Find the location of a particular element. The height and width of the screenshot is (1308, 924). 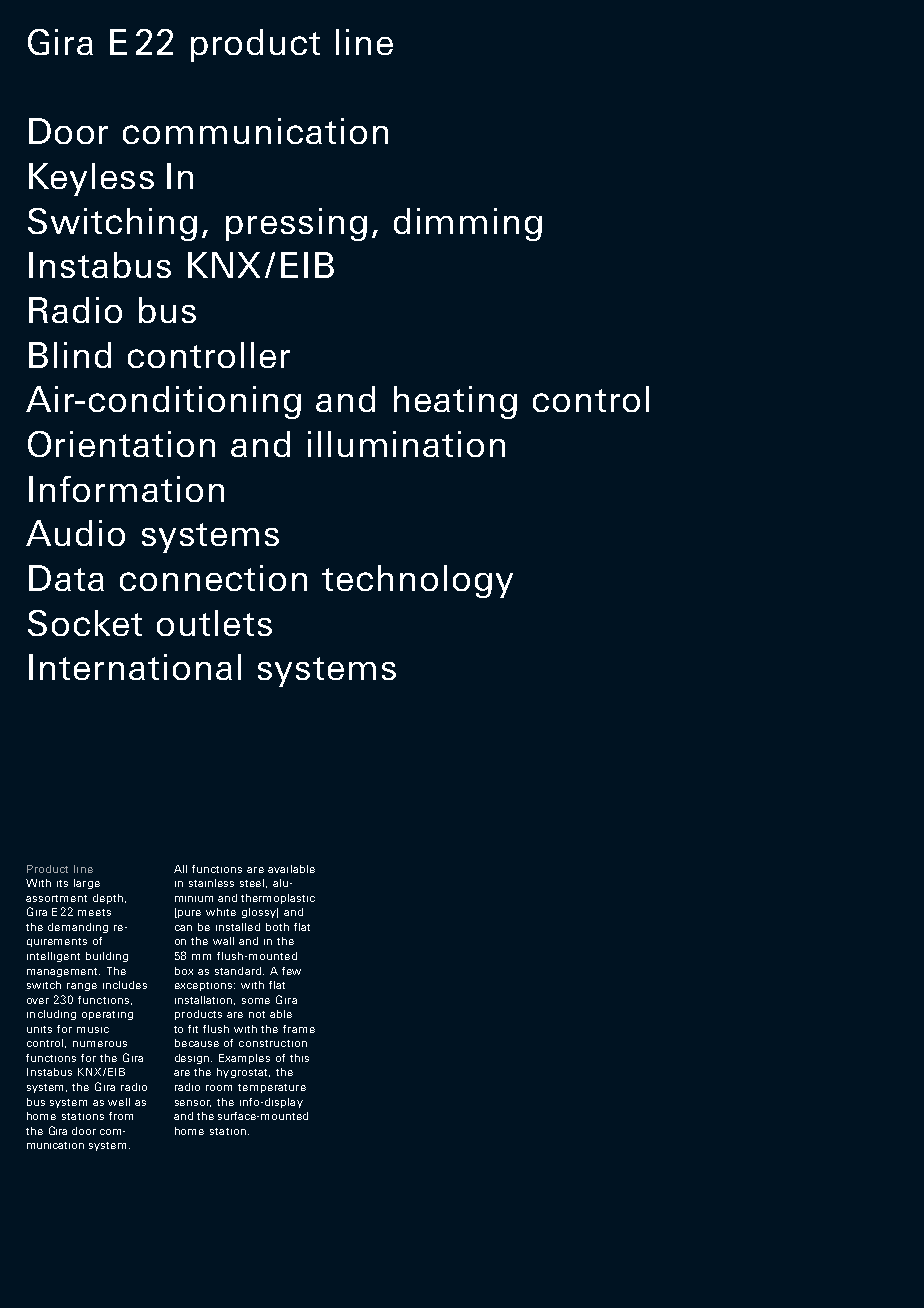

thermoplastic is located at coordinates (278, 899).
